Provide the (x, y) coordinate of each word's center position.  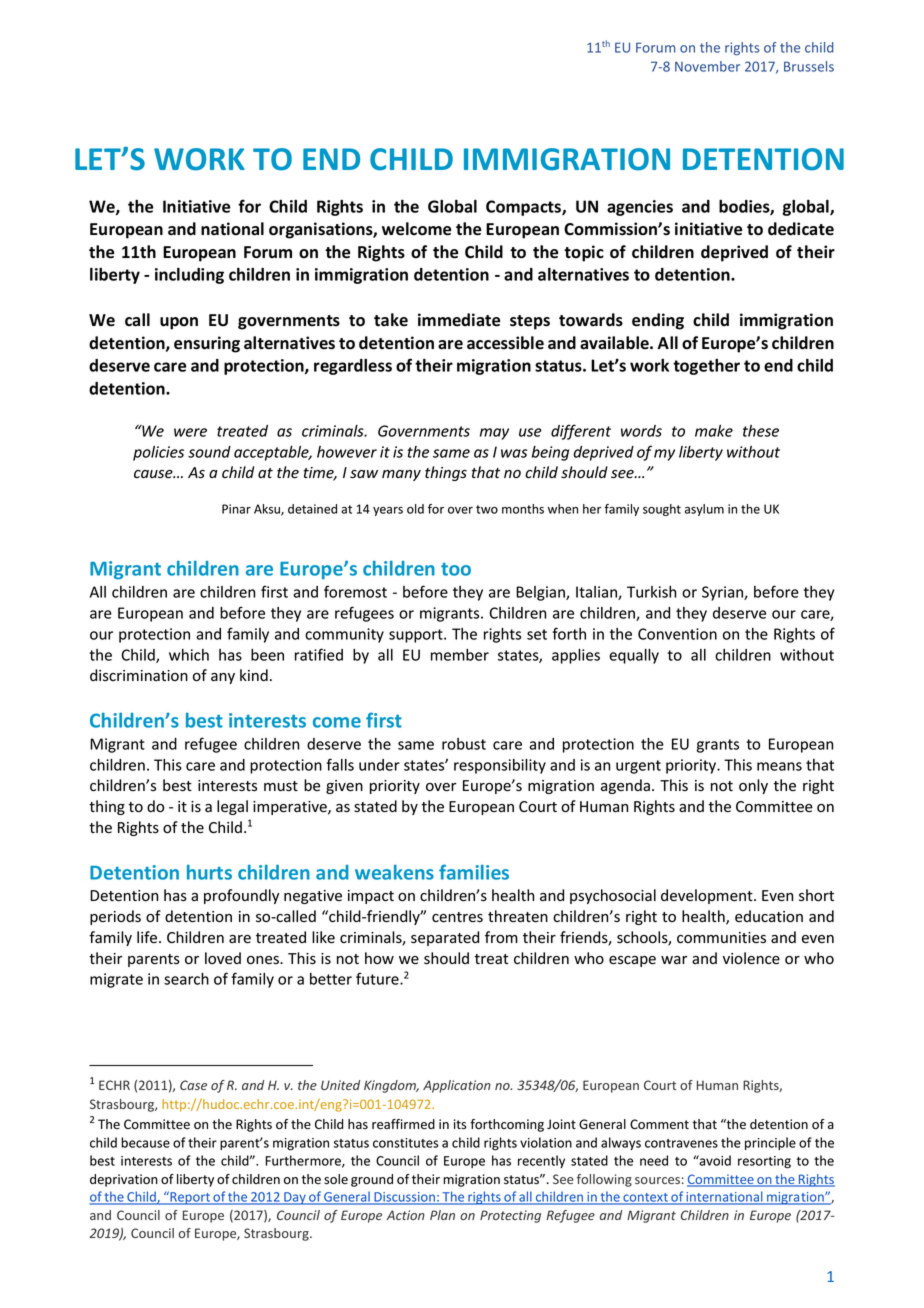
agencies (640, 208)
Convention (677, 634)
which (189, 655)
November (707, 66)
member (460, 655)
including (189, 275)
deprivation (124, 1180)
